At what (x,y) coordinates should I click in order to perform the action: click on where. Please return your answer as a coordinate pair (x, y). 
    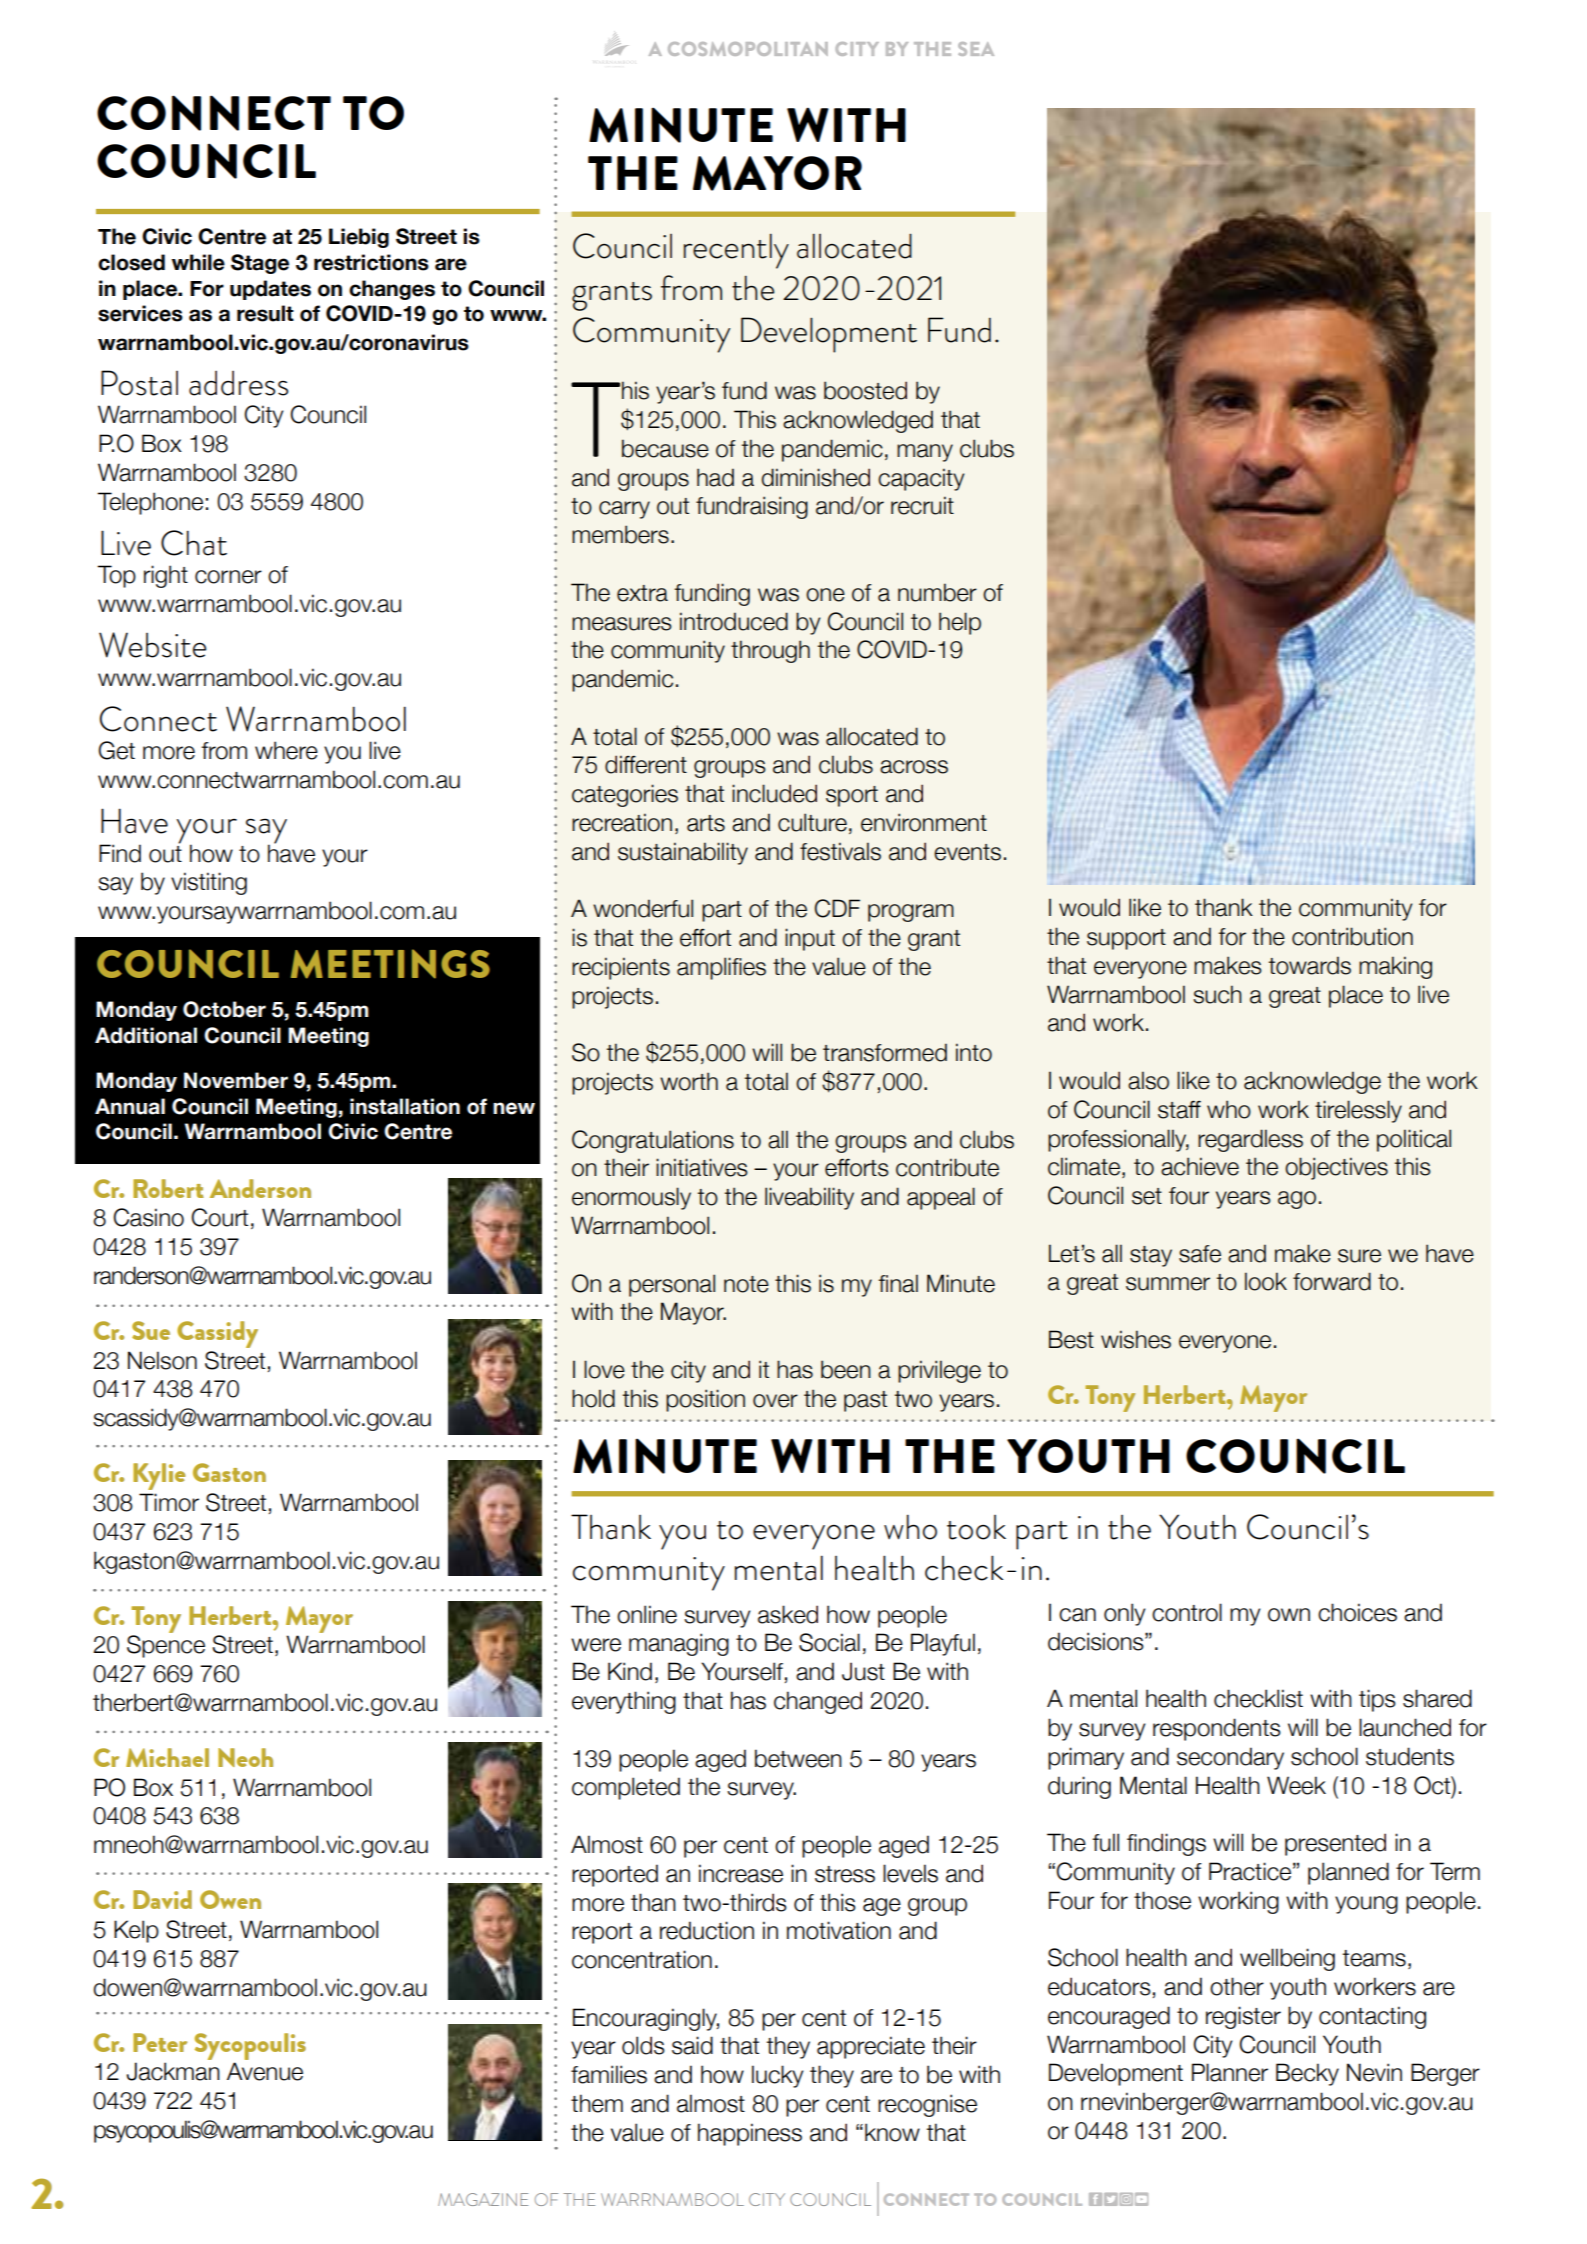
    Looking at the image, I should click on (286, 750).
